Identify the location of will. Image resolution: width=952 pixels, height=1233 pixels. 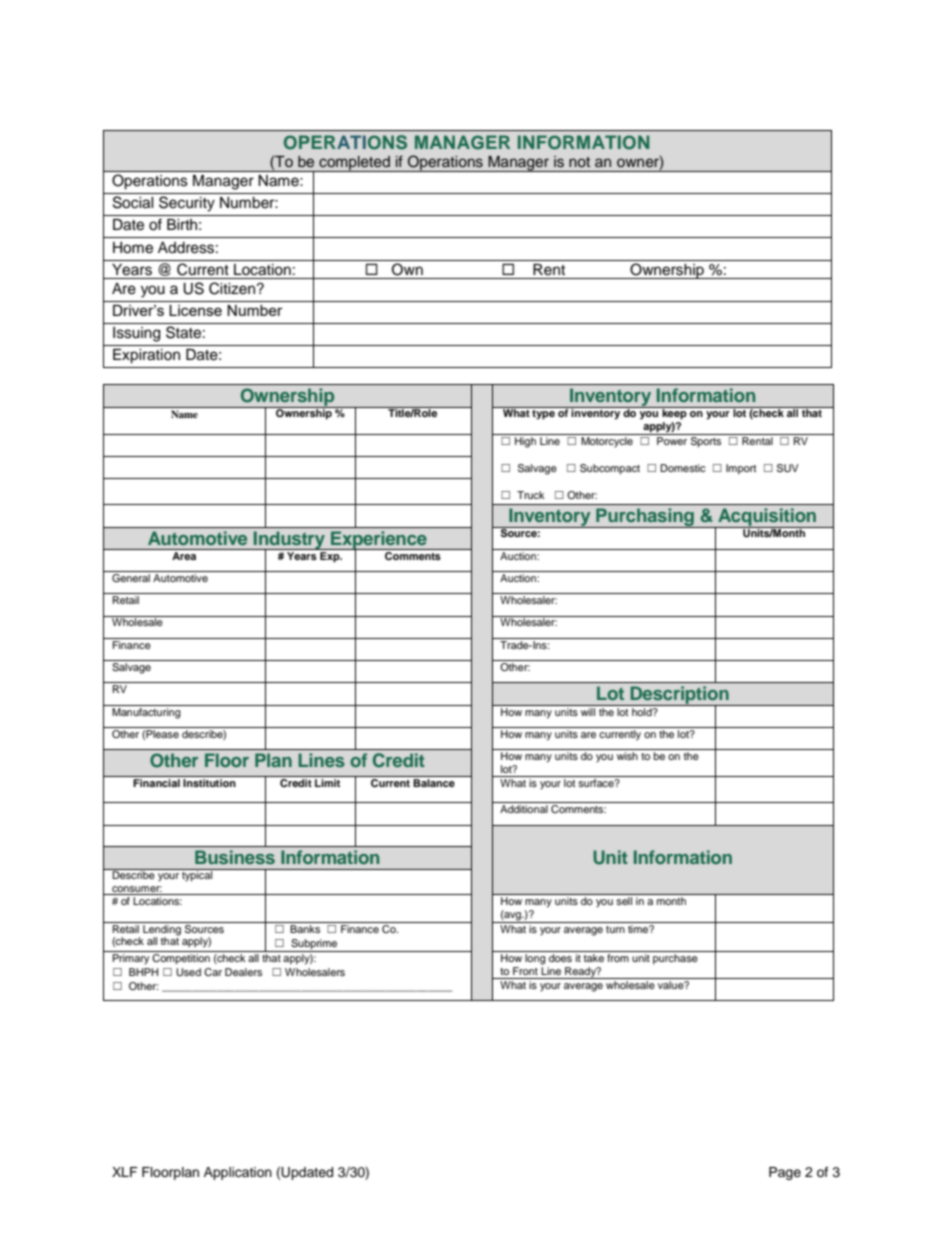
(588, 710).
